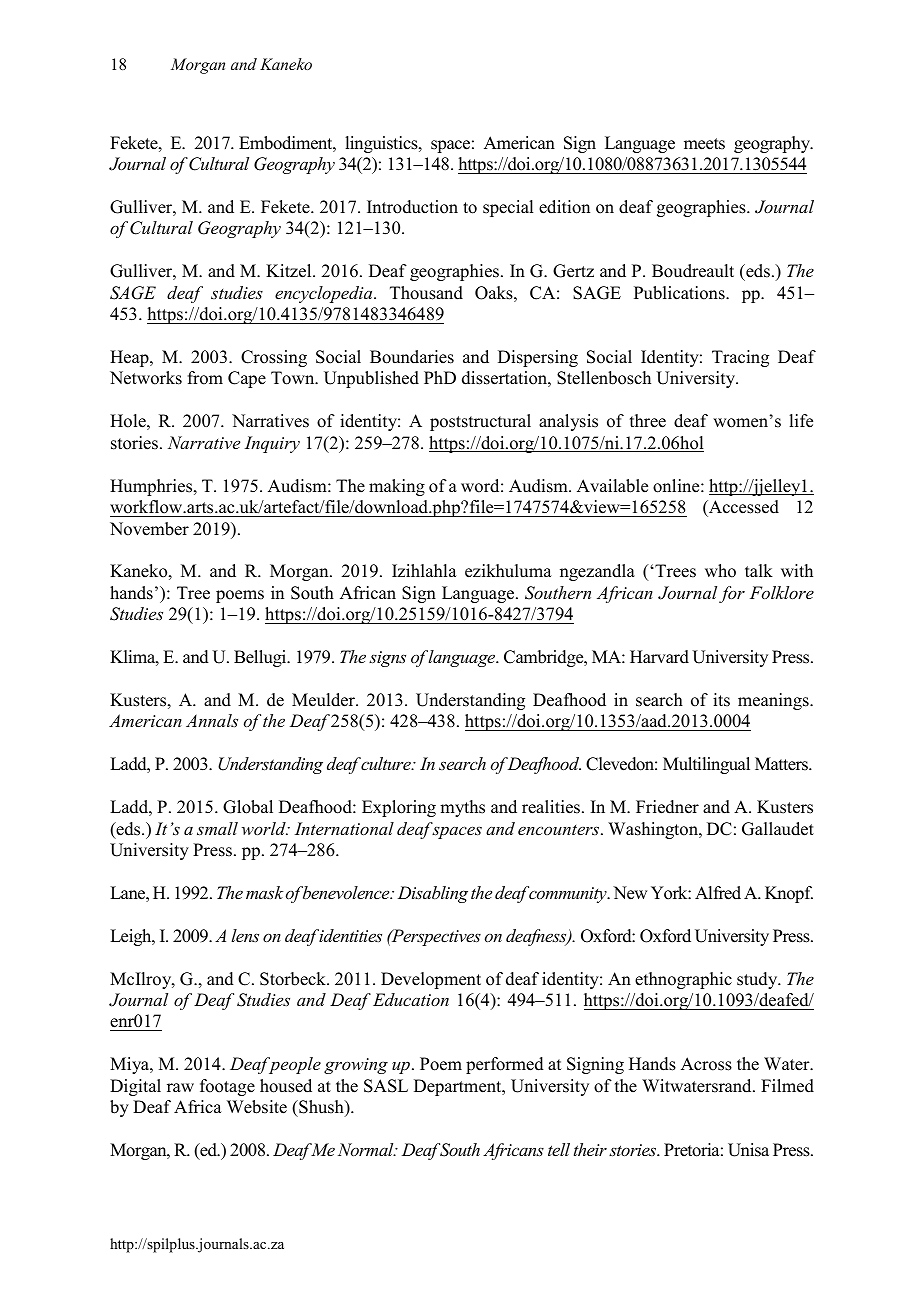 This screenshot has height=1308, width=924. I want to click on linguistics, so click(382, 144).
